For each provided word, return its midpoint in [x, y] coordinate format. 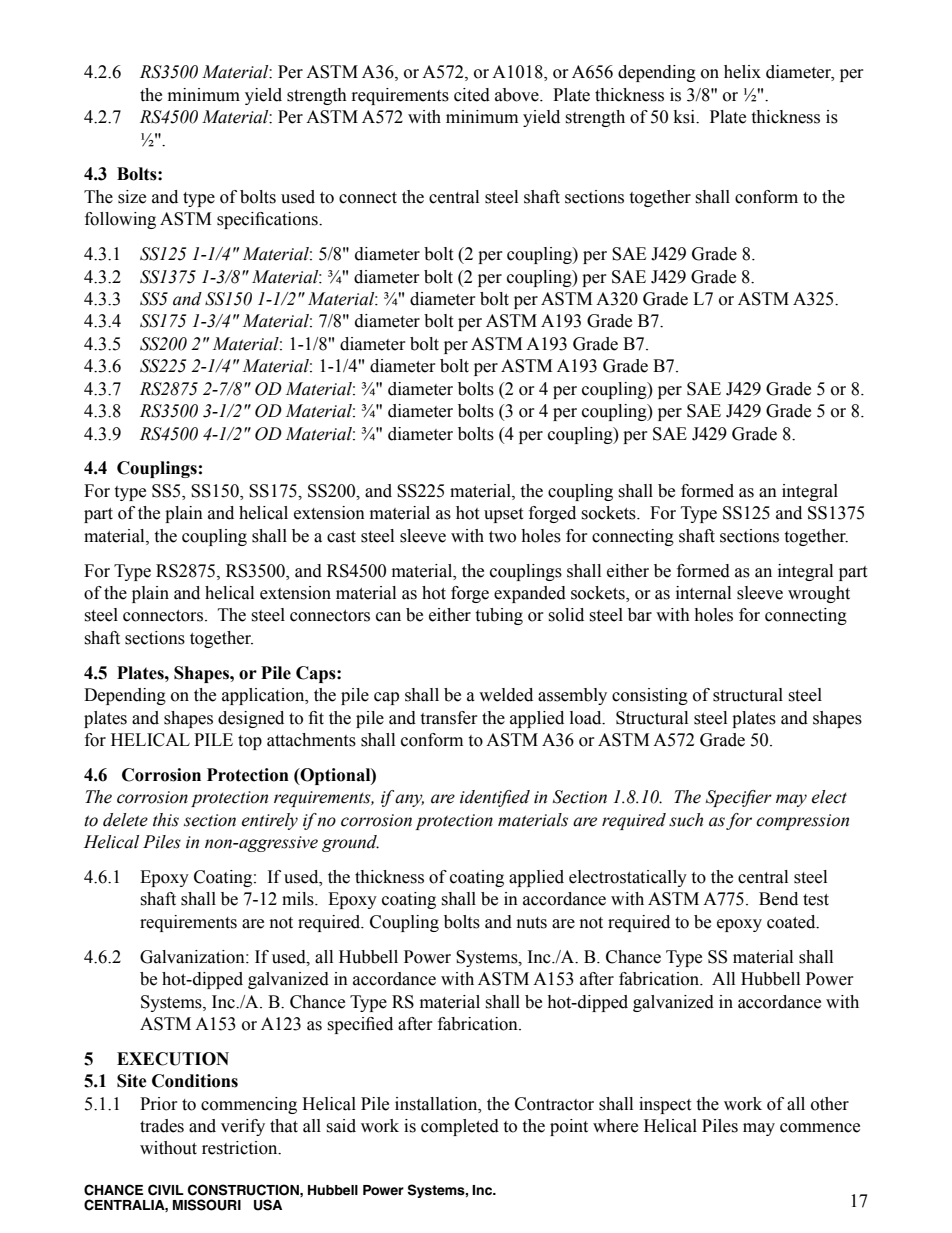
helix [742, 72]
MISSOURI [207, 1205]
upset [503, 515]
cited [472, 95]
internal [703, 593]
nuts [532, 923]
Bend [778, 899]
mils [299, 899]
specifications [268, 220]
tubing [499, 616]
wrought [819, 594]
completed [460, 1127]
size [132, 197]
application [264, 696]
